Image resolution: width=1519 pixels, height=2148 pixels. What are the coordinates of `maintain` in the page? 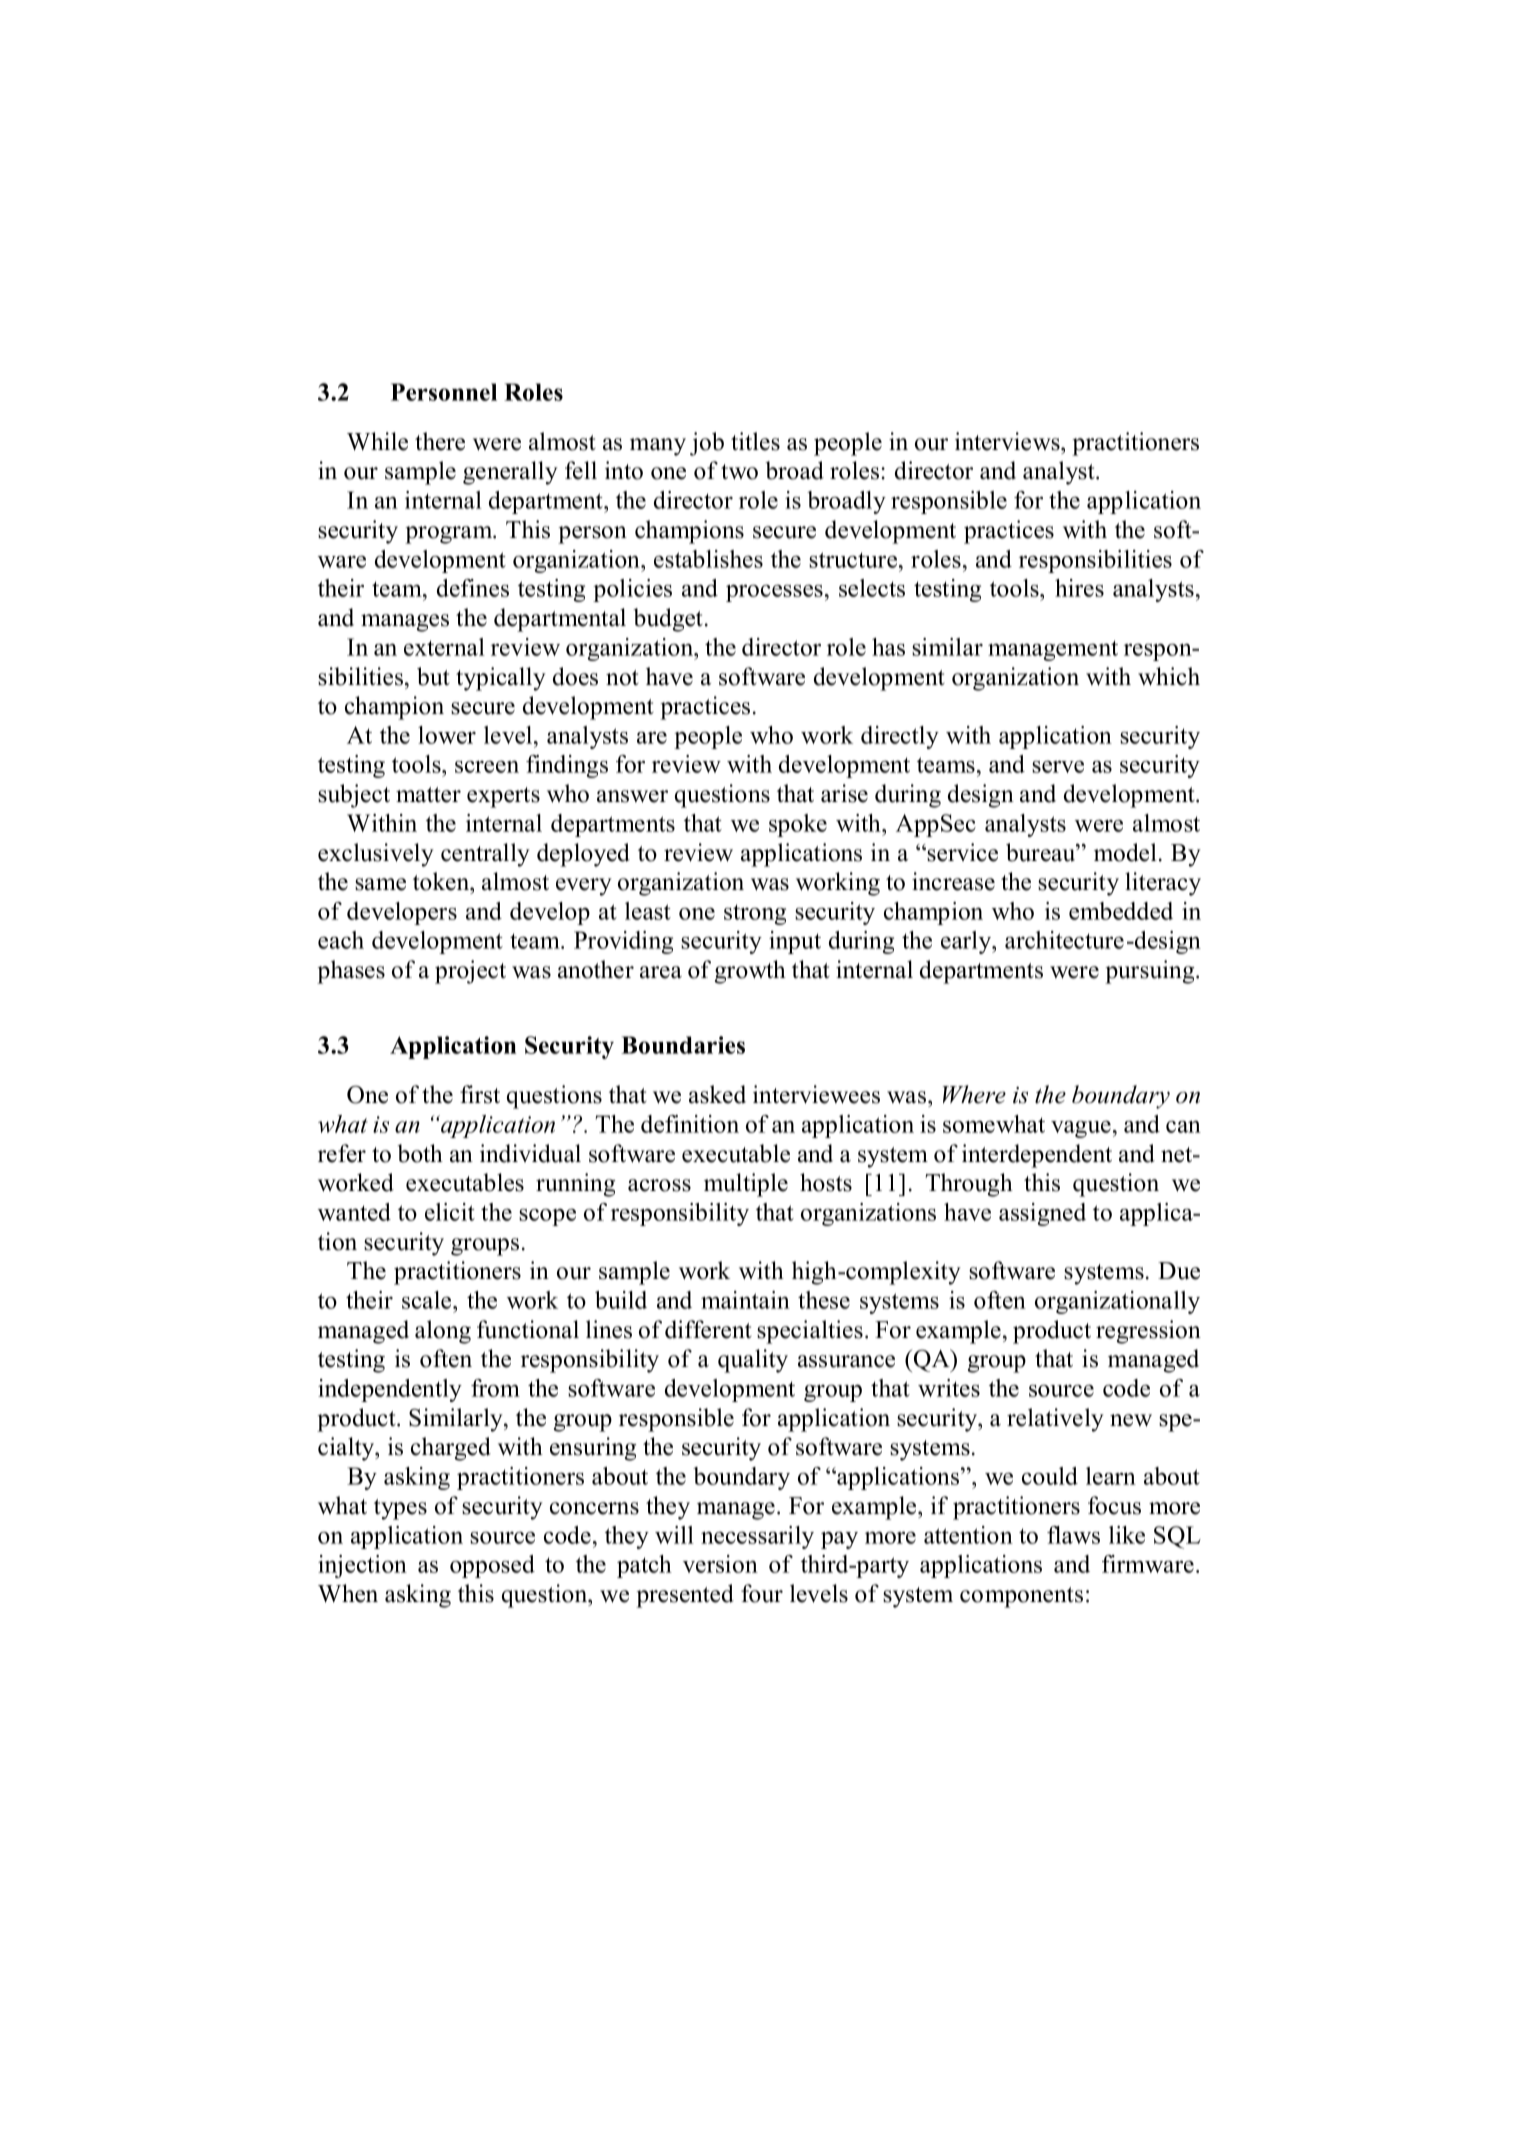 It's located at (745, 1300).
